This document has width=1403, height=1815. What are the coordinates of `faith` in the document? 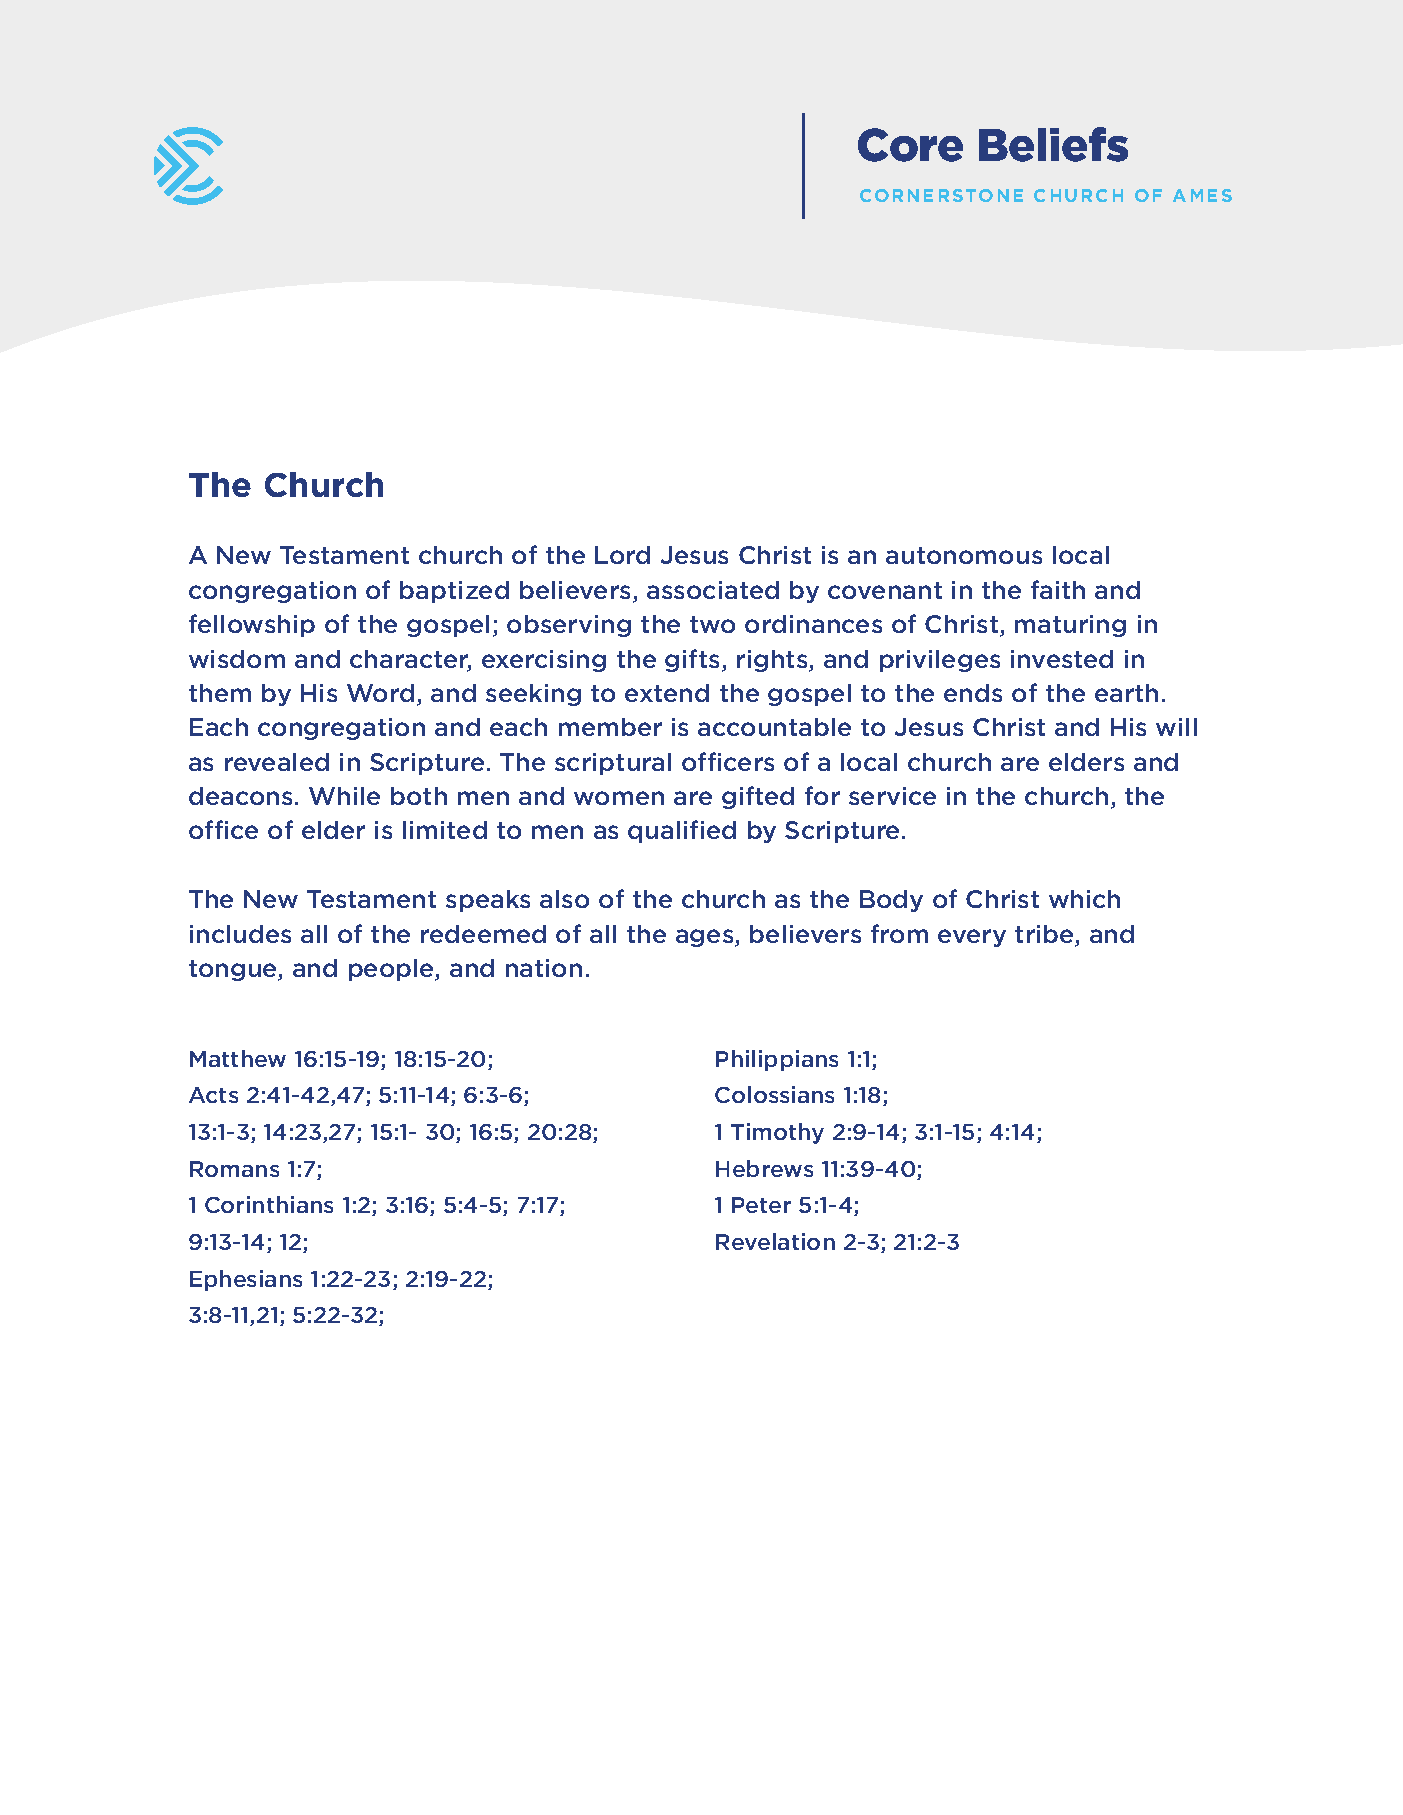 It's located at (1058, 589).
